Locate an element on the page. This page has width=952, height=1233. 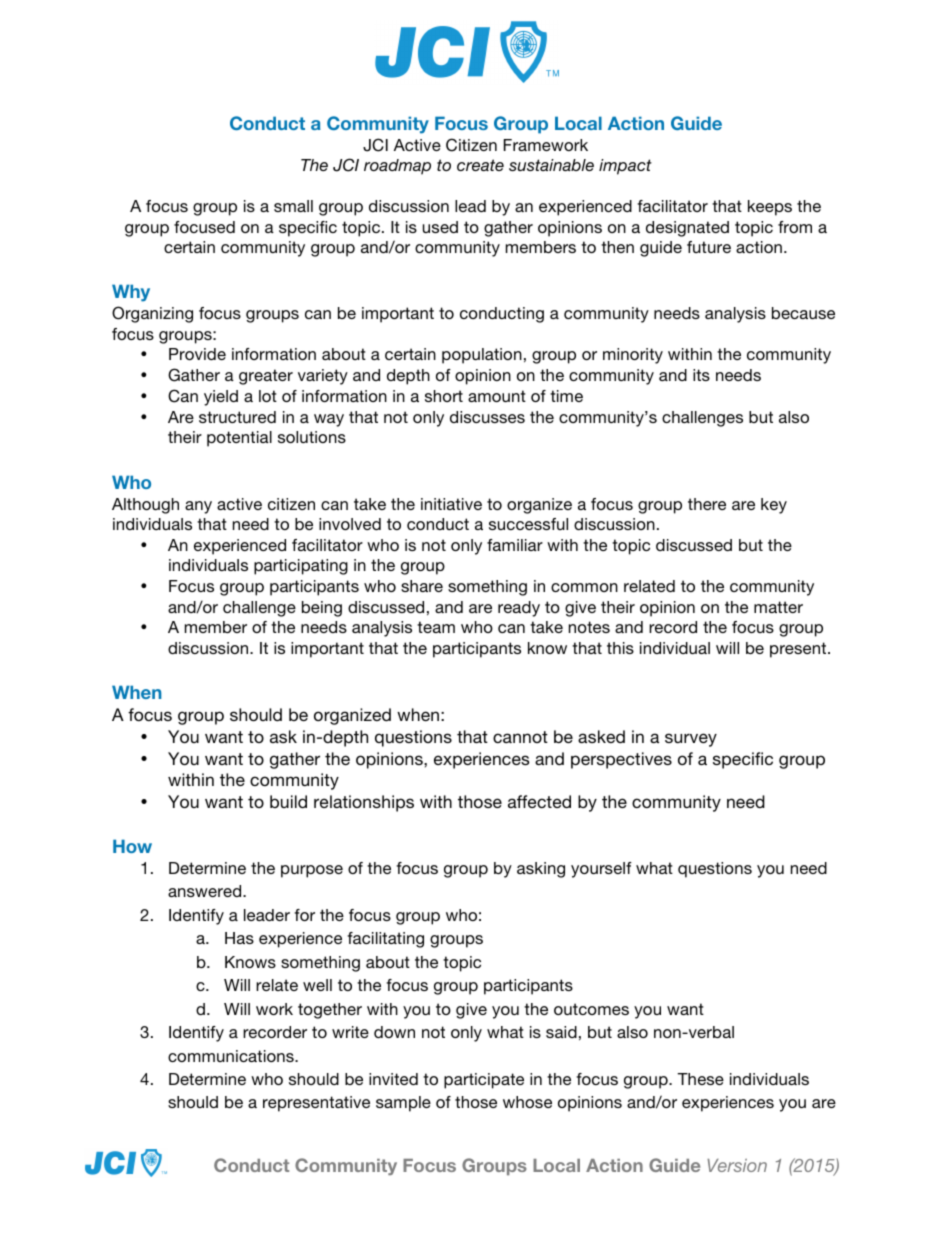
small is located at coordinates (293, 206).
